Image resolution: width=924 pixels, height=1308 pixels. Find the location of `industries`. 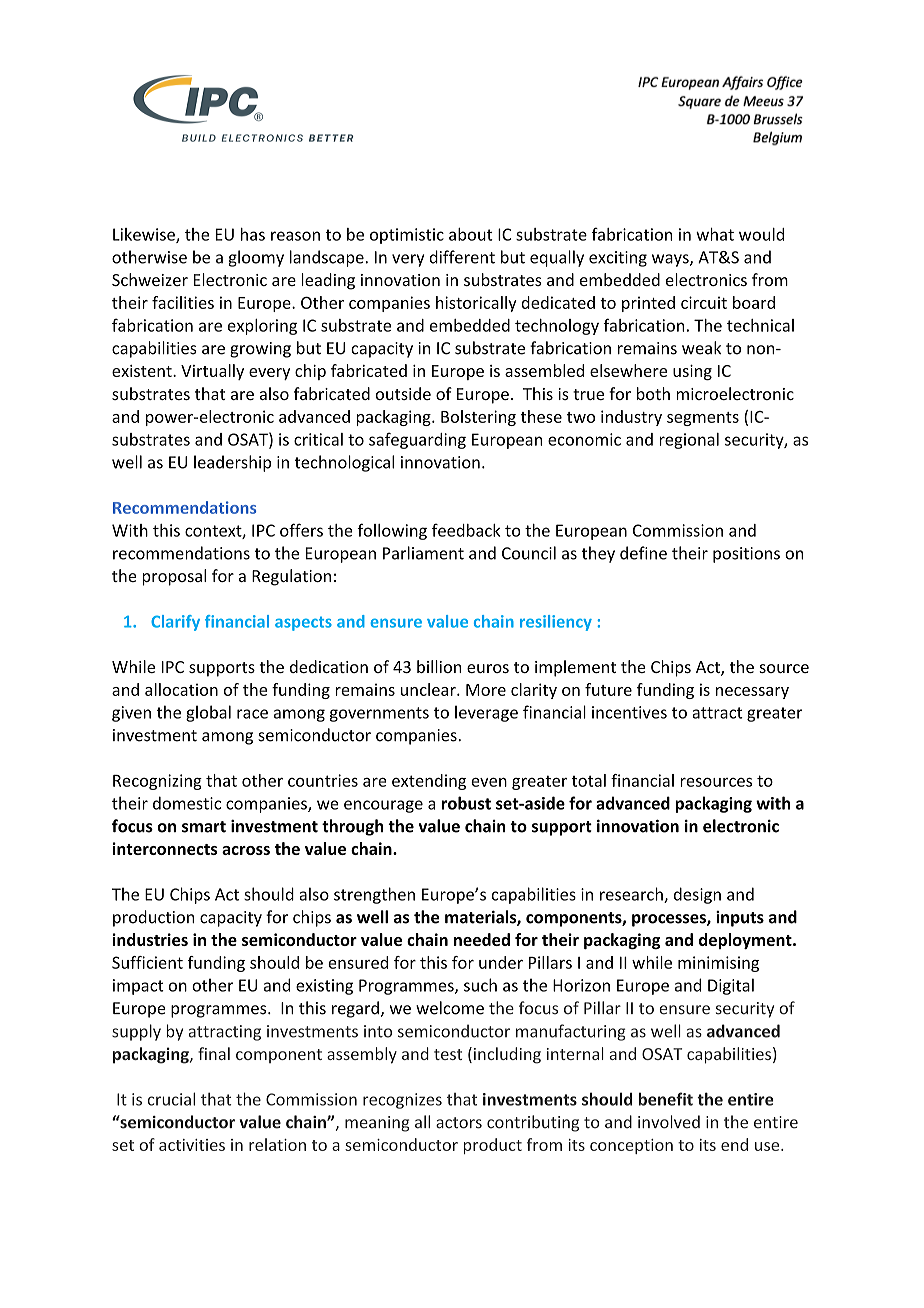

industries is located at coordinates (150, 939).
